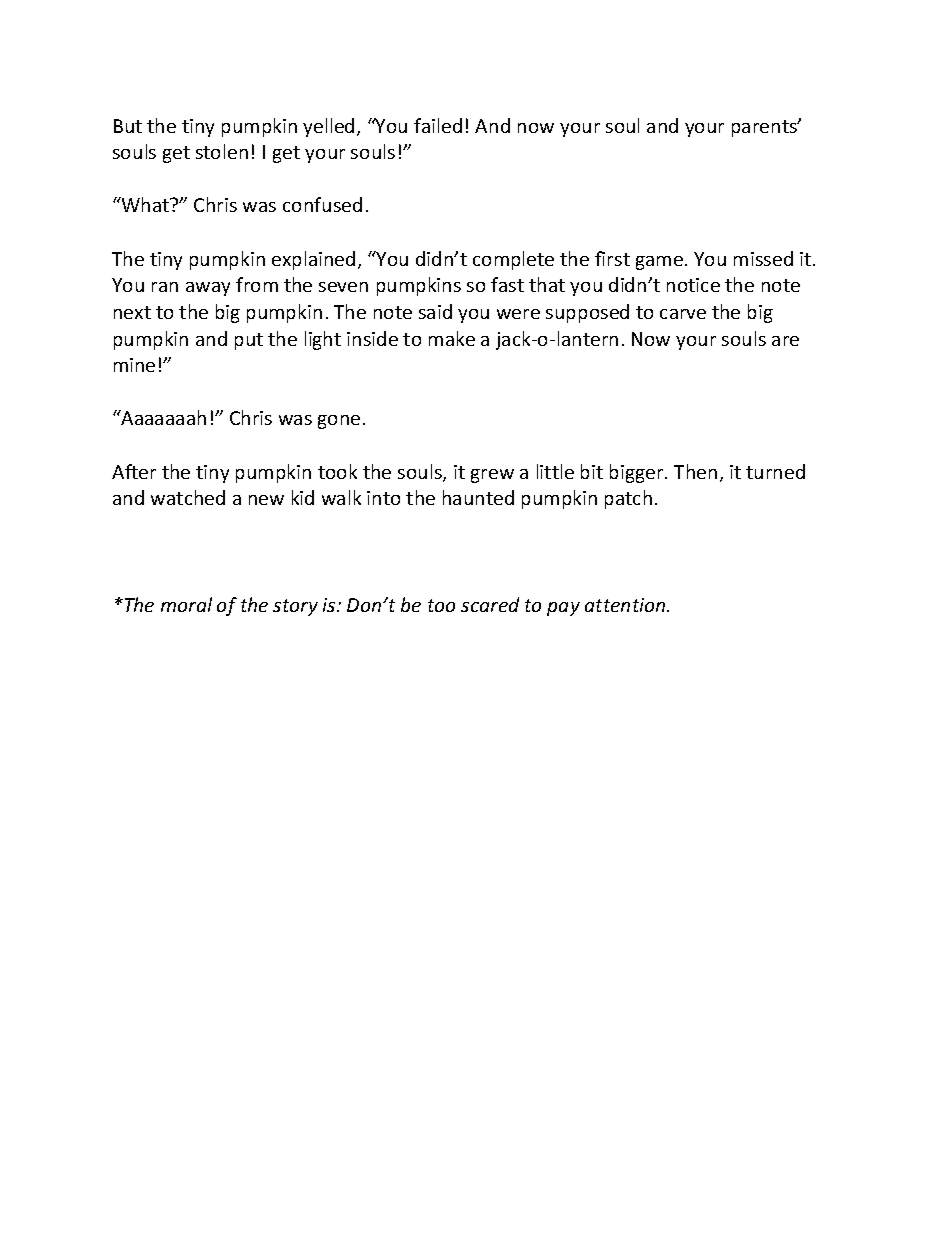 This screenshot has height=1233, width=952. Describe the element at coordinates (490, 604) in the screenshot. I see `scared` at that location.
